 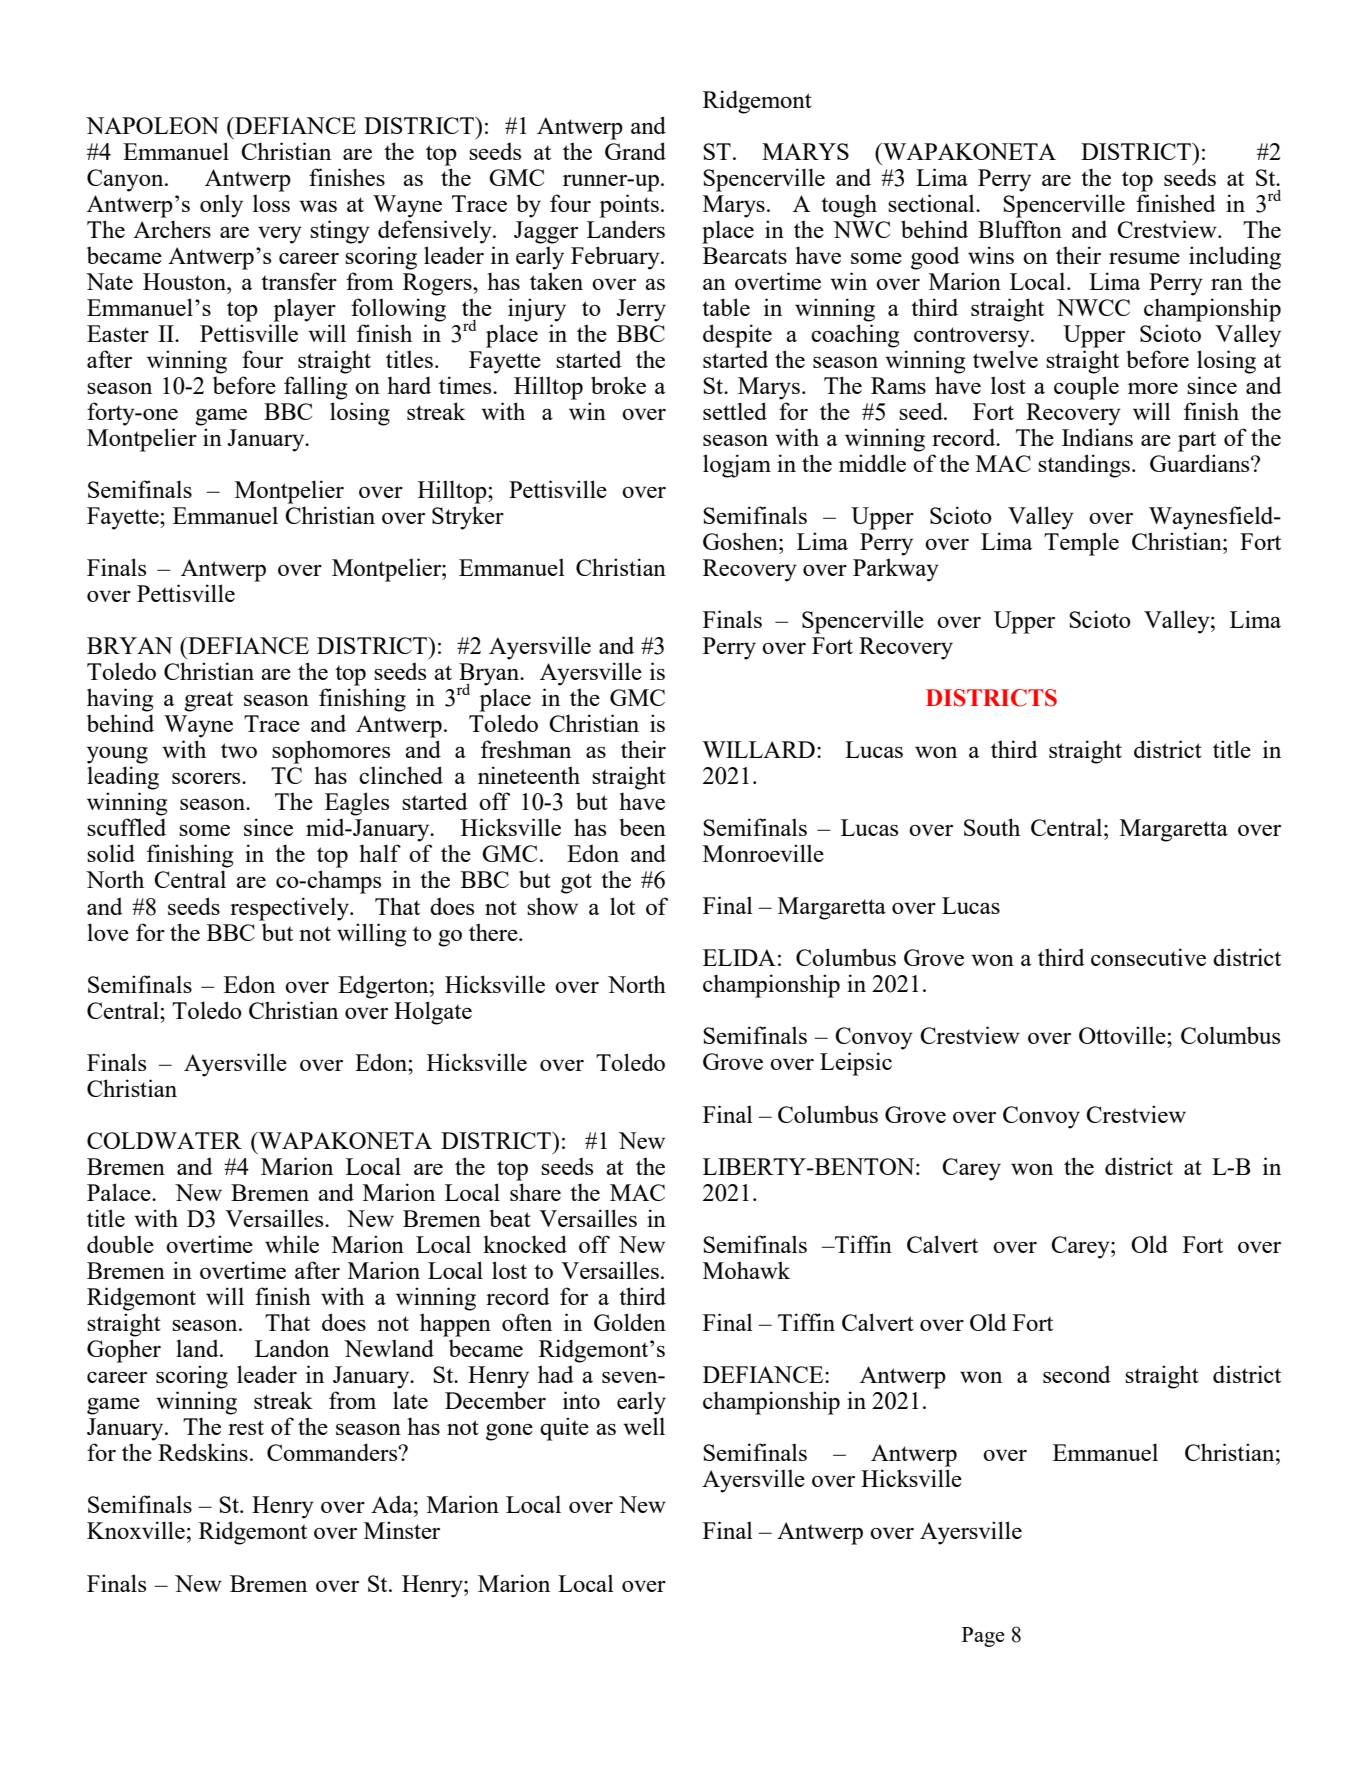 I want to click on Knoxville, so click(x=136, y=1530).
